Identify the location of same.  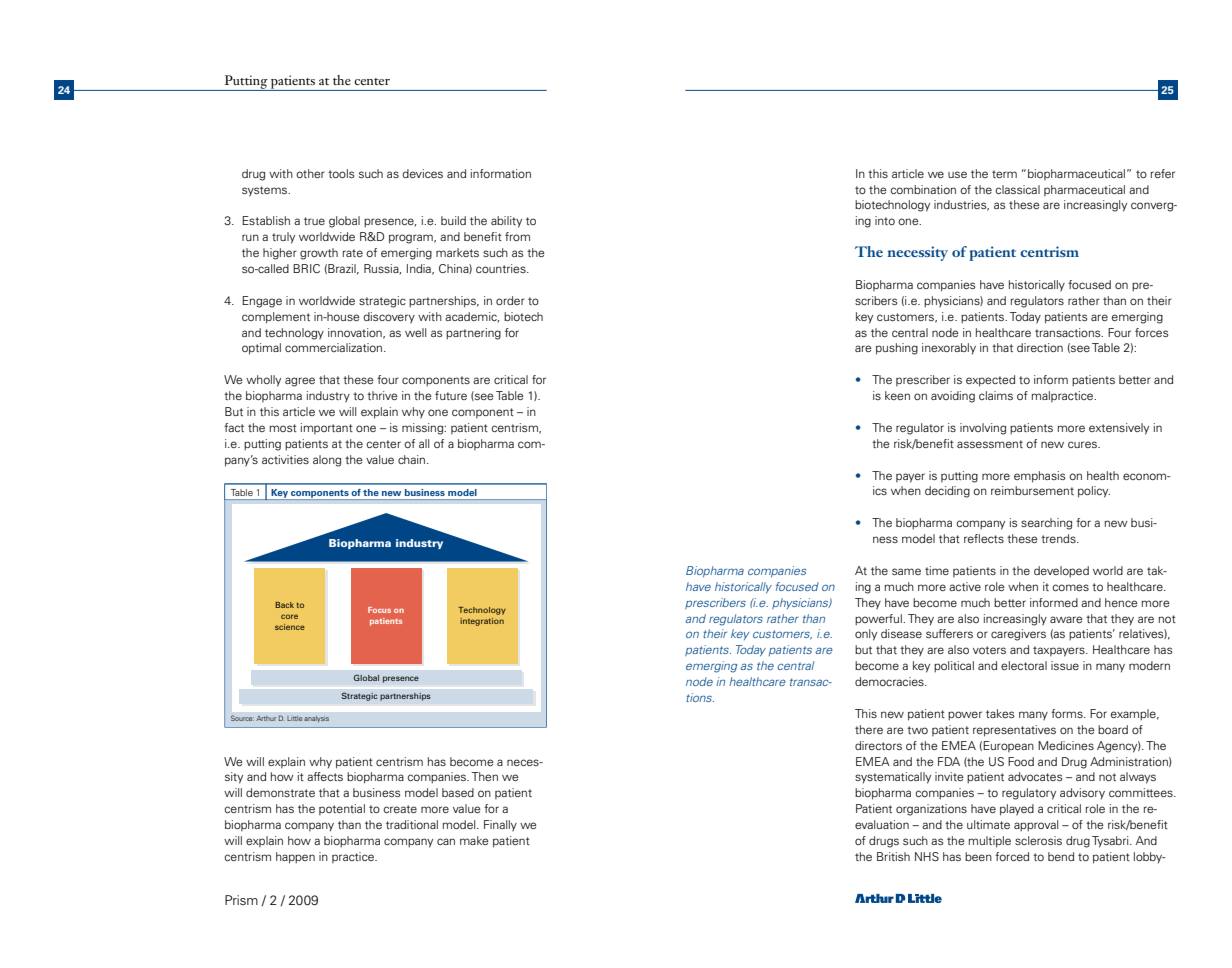
(906, 571).
